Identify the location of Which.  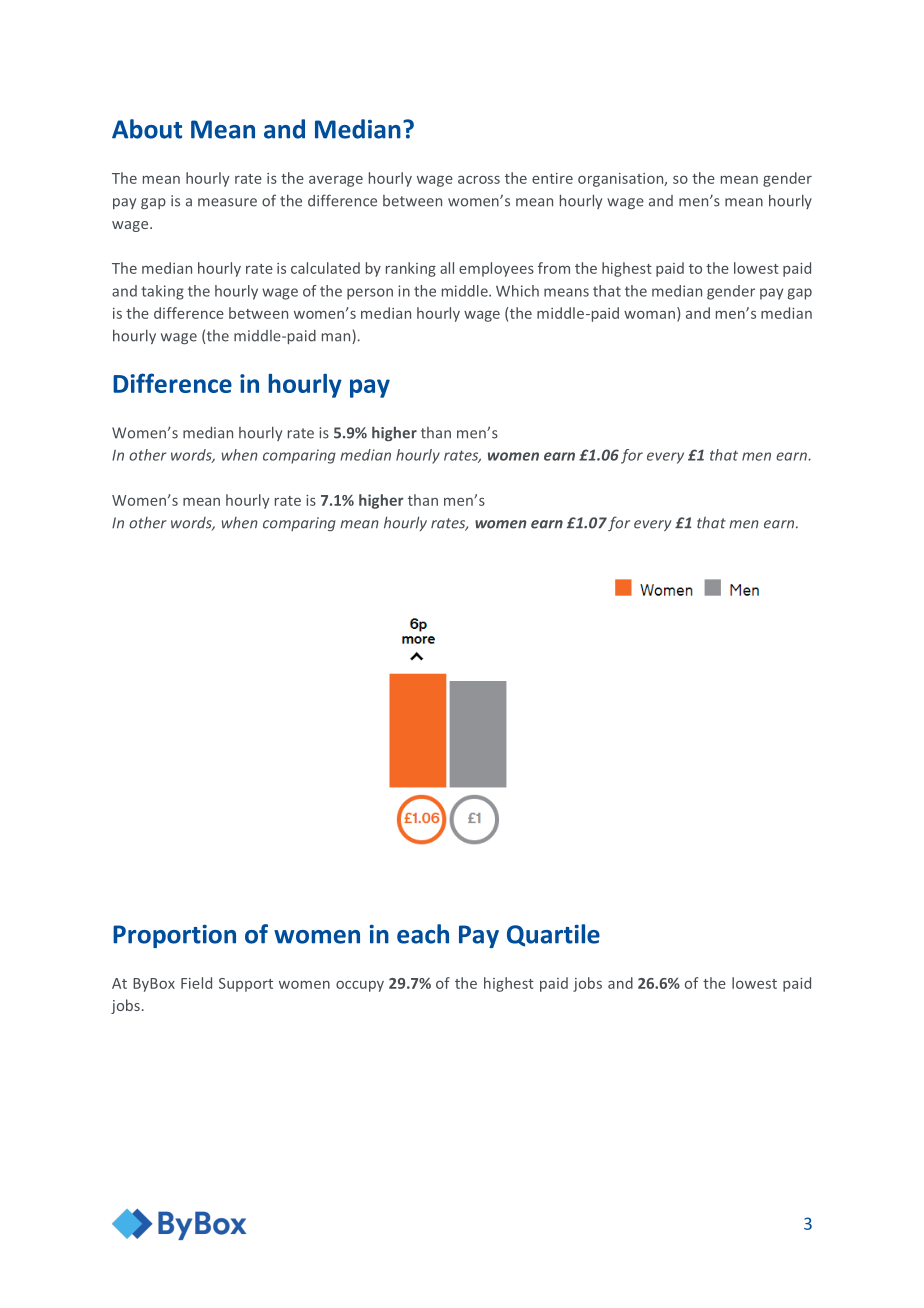
(517, 291).
